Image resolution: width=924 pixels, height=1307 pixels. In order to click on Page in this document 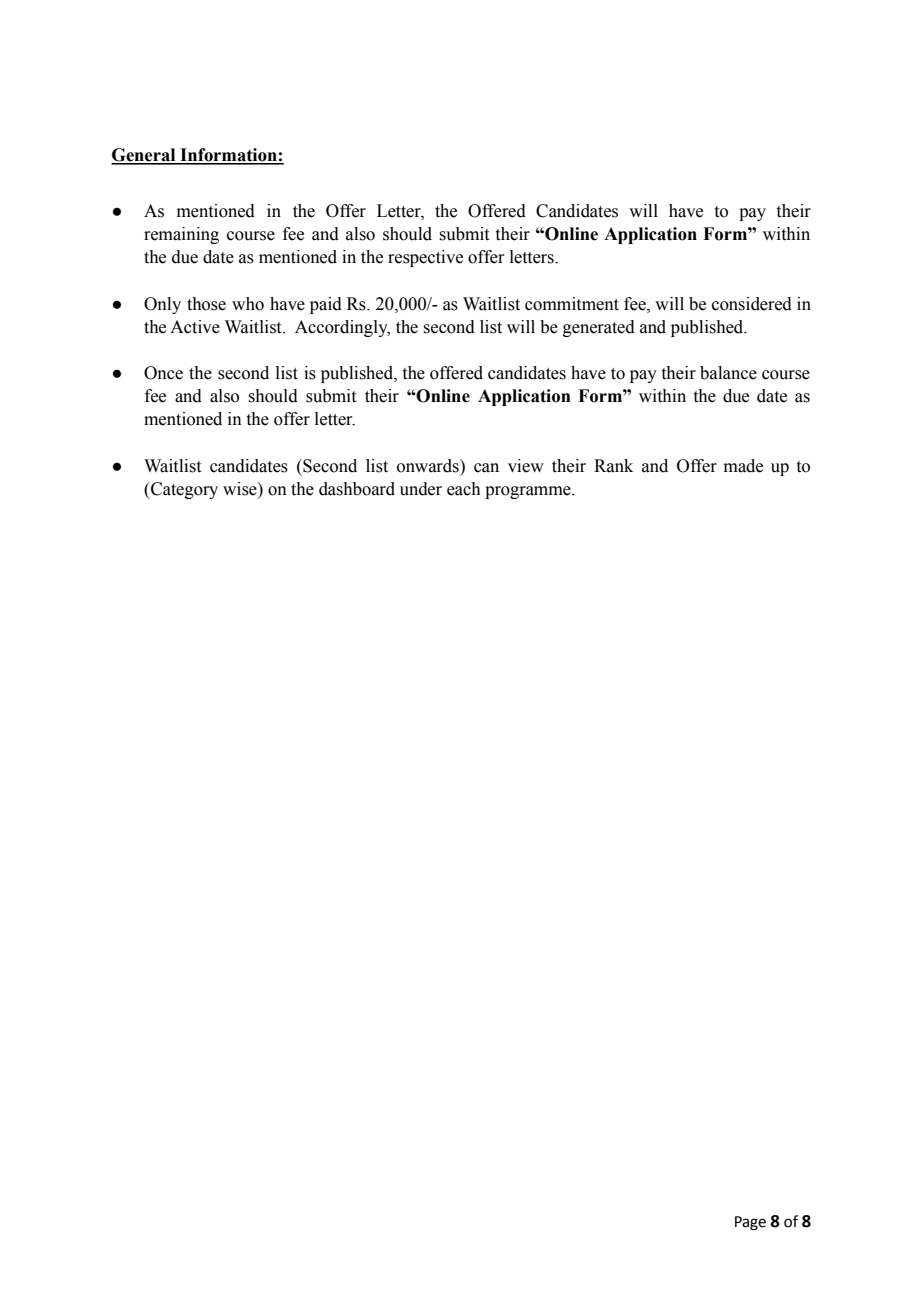, I will do `click(750, 1223)`.
